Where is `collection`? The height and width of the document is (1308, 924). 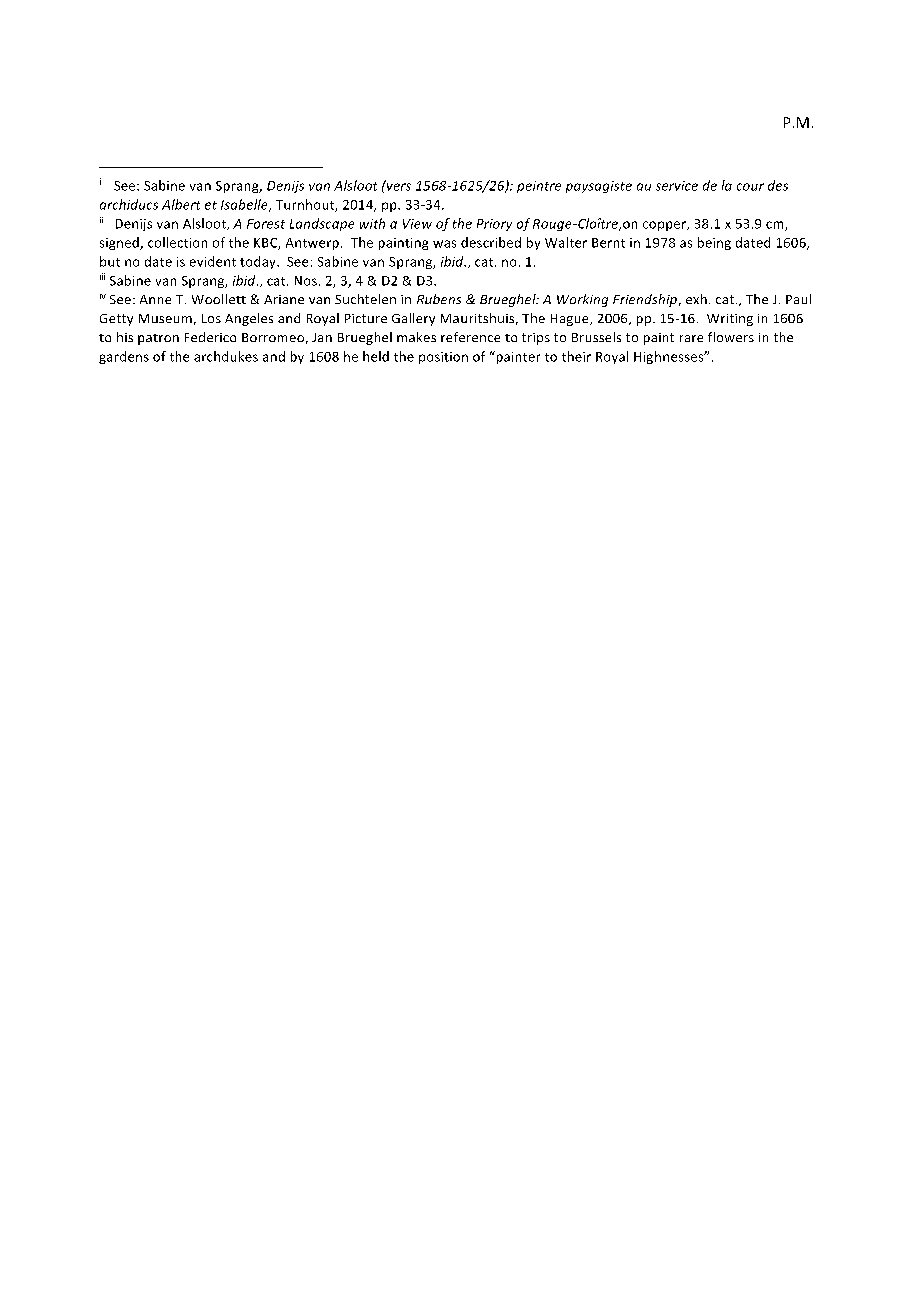 collection is located at coordinates (177, 242).
